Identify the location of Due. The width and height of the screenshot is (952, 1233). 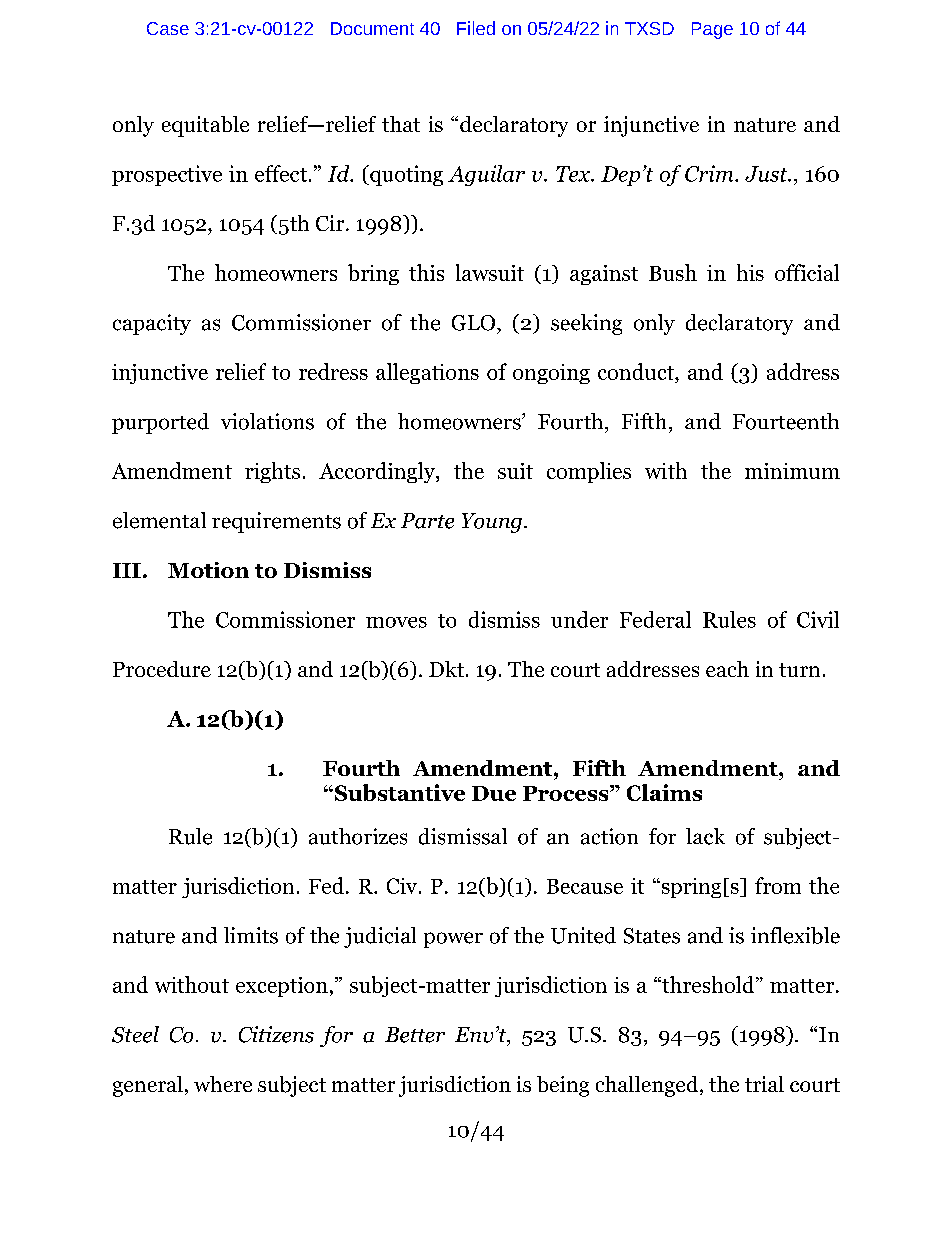
(494, 793).
